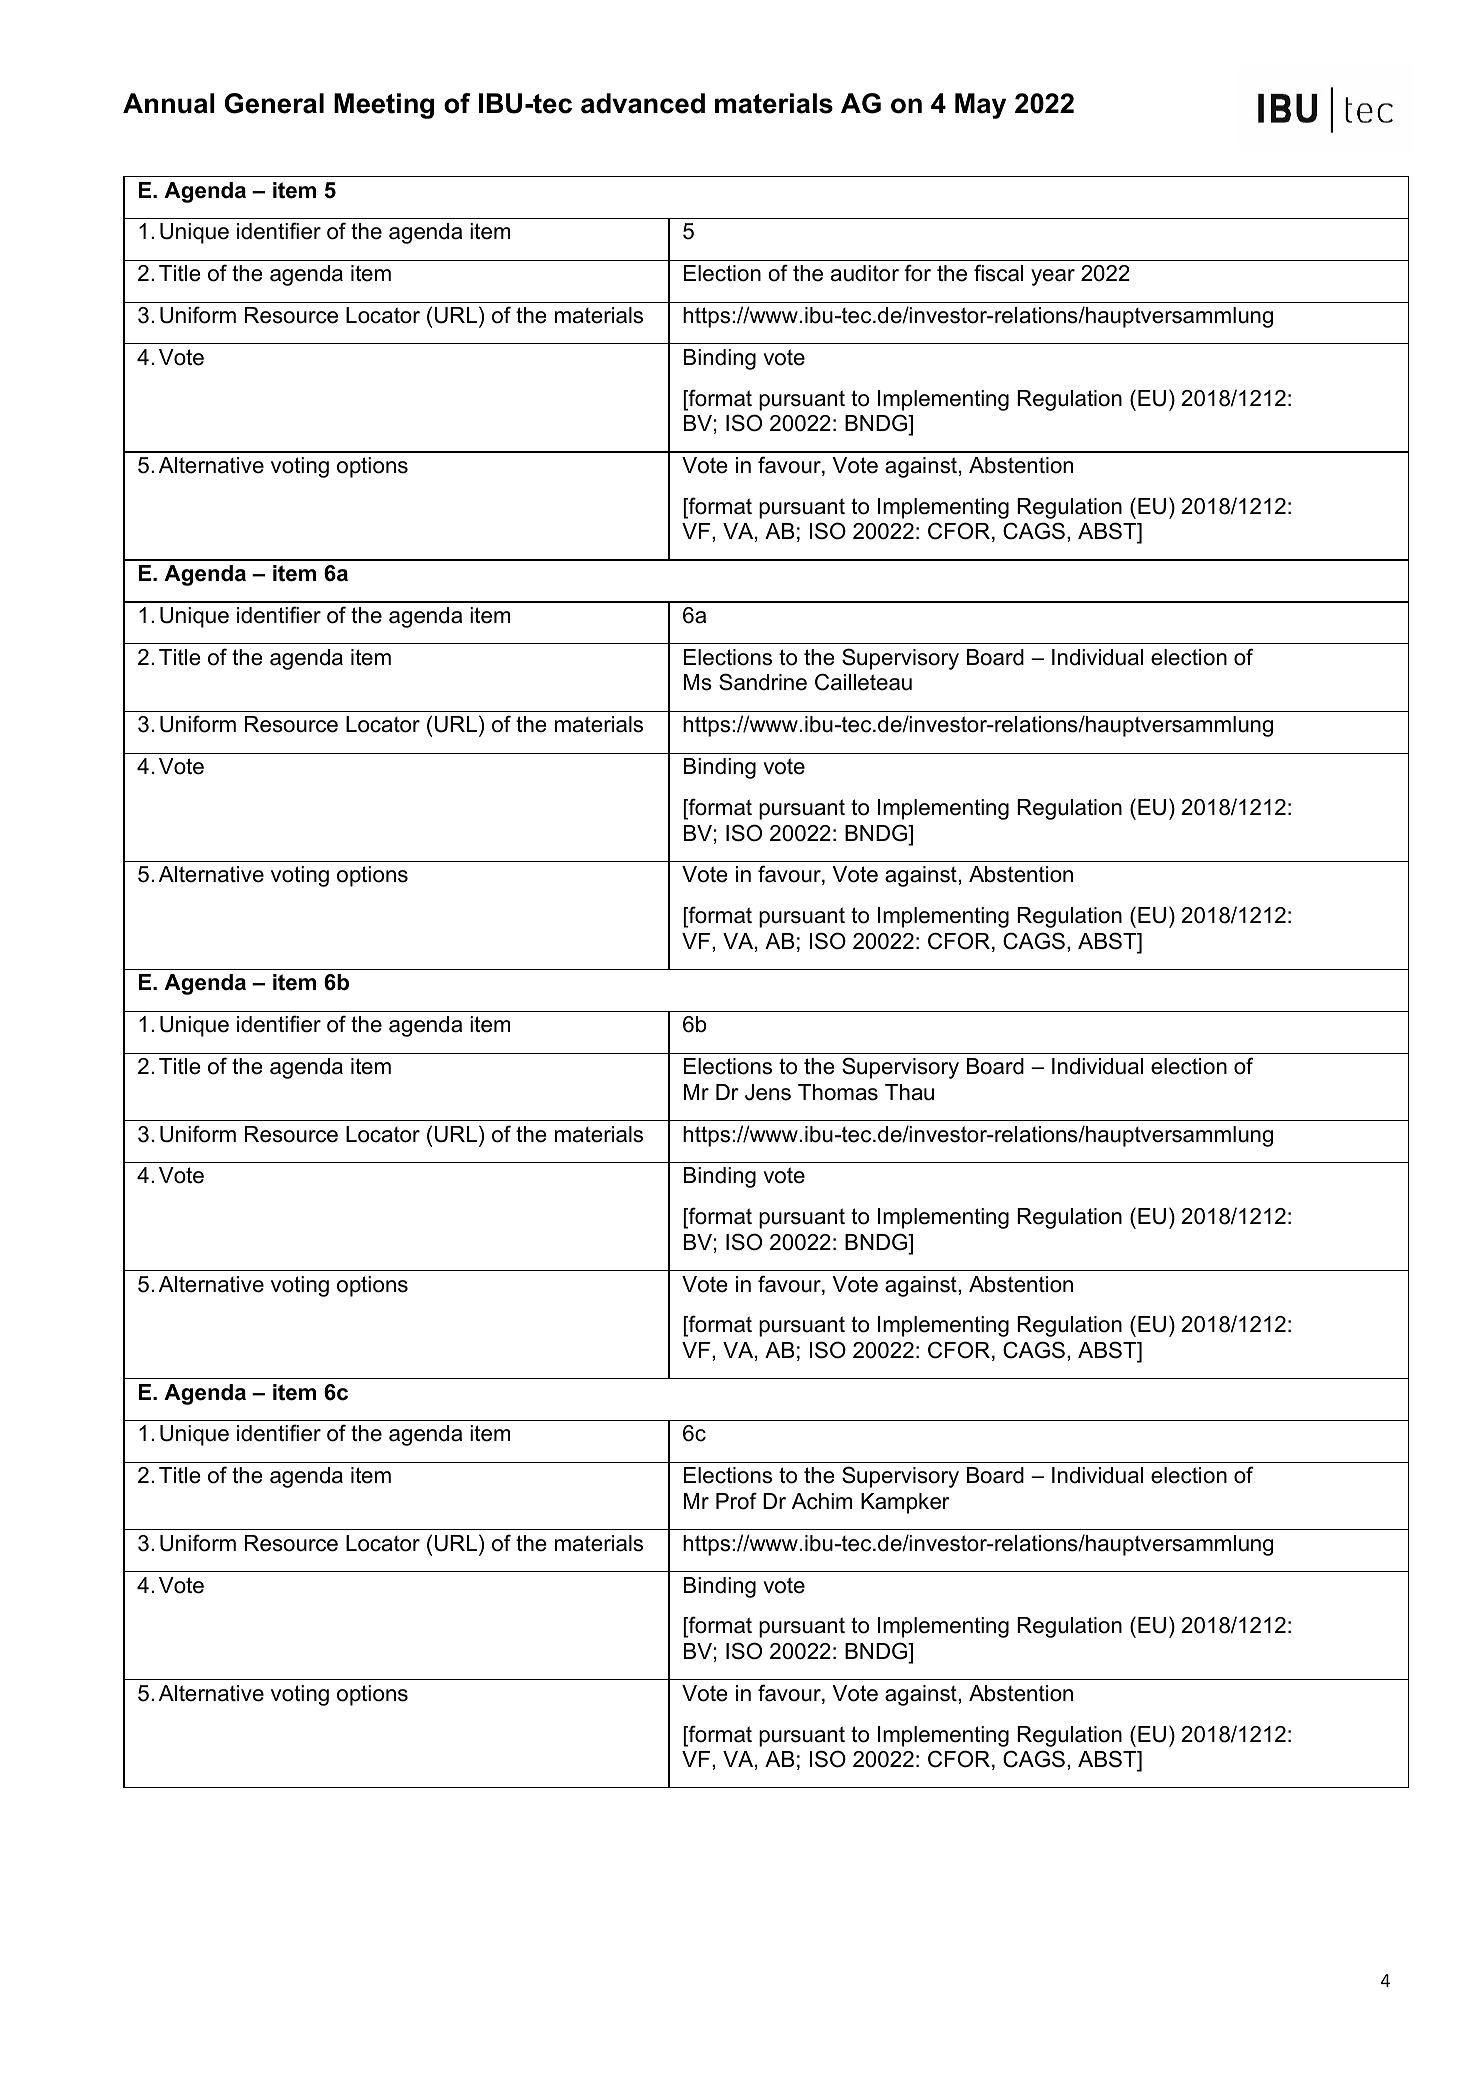 The image size is (1478, 2090). What do you see at coordinates (1053, 277) in the document?
I see `year` at bounding box center [1053, 277].
